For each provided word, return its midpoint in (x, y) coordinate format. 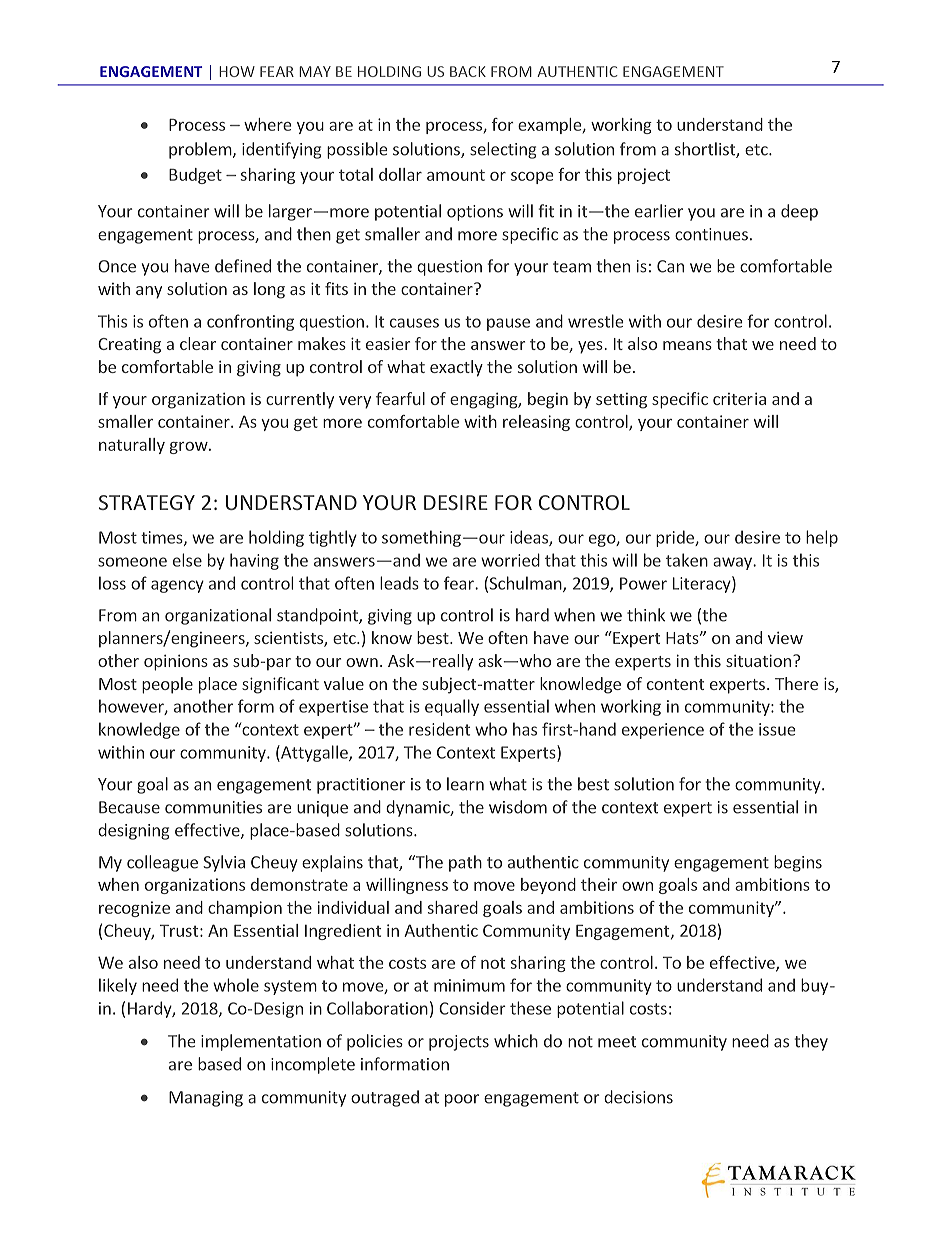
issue (777, 729)
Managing (206, 1099)
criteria (739, 399)
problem (200, 150)
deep (799, 212)
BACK (468, 71)
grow (190, 448)
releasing (536, 423)
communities (213, 807)
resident (439, 729)
